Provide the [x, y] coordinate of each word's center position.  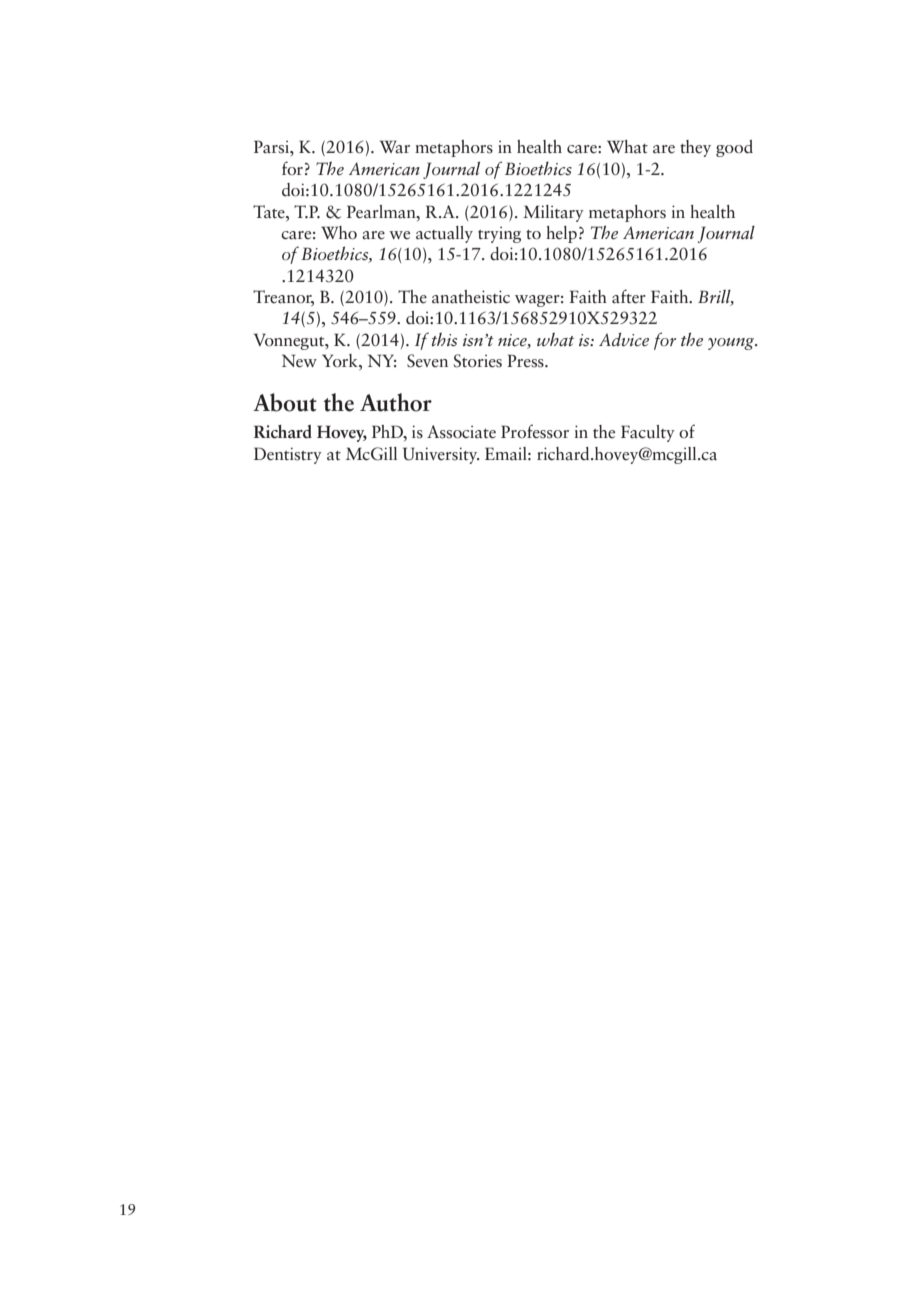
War [395, 147]
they [695, 148]
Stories [478, 361]
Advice [624, 340]
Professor [535, 431]
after [629, 296]
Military [553, 213]
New [299, 361]
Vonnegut [290, 341]
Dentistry [288, 455]
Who [339, 233]
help [561, 234]
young [732, 344]
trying [499, 234]
